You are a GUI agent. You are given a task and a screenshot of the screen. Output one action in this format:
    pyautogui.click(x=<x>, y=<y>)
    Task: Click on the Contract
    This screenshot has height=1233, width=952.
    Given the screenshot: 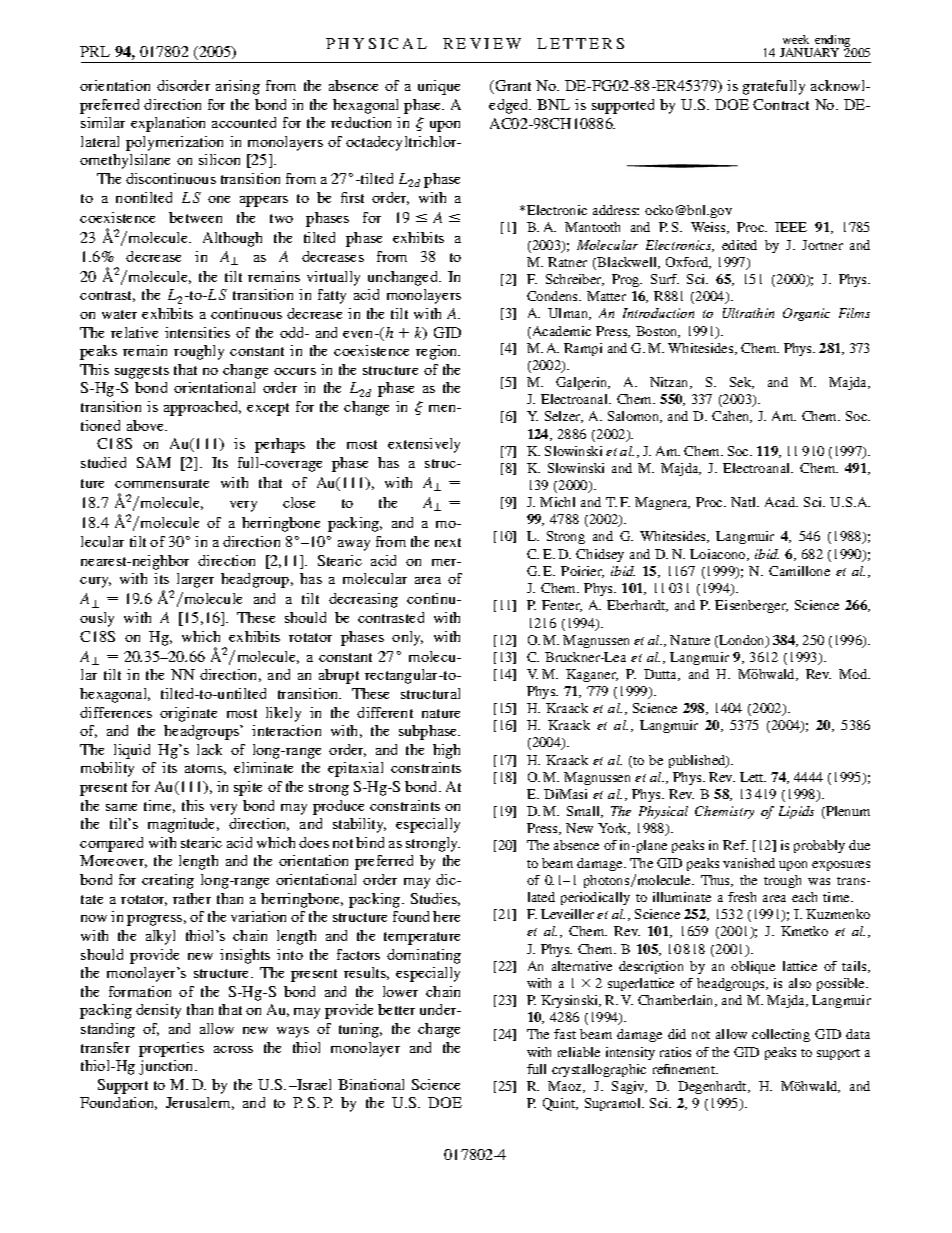 What is the action you would take?
    pyautogui.click(x=781, y=104)
